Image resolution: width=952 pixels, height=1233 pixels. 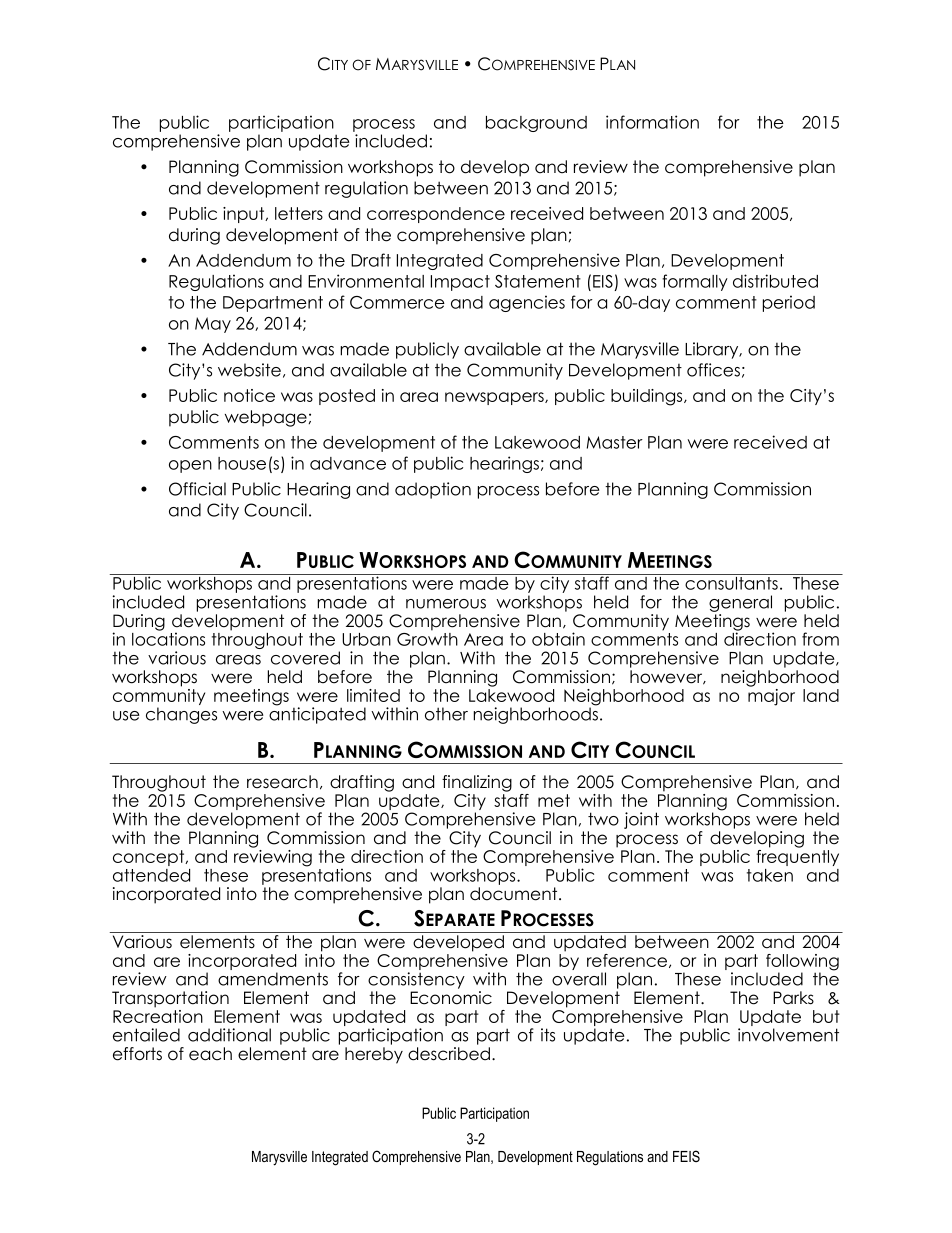 What do you see at coordinates (446, 604) in the screenshot?
I see `numerous` at bounding box center [446, 604].
